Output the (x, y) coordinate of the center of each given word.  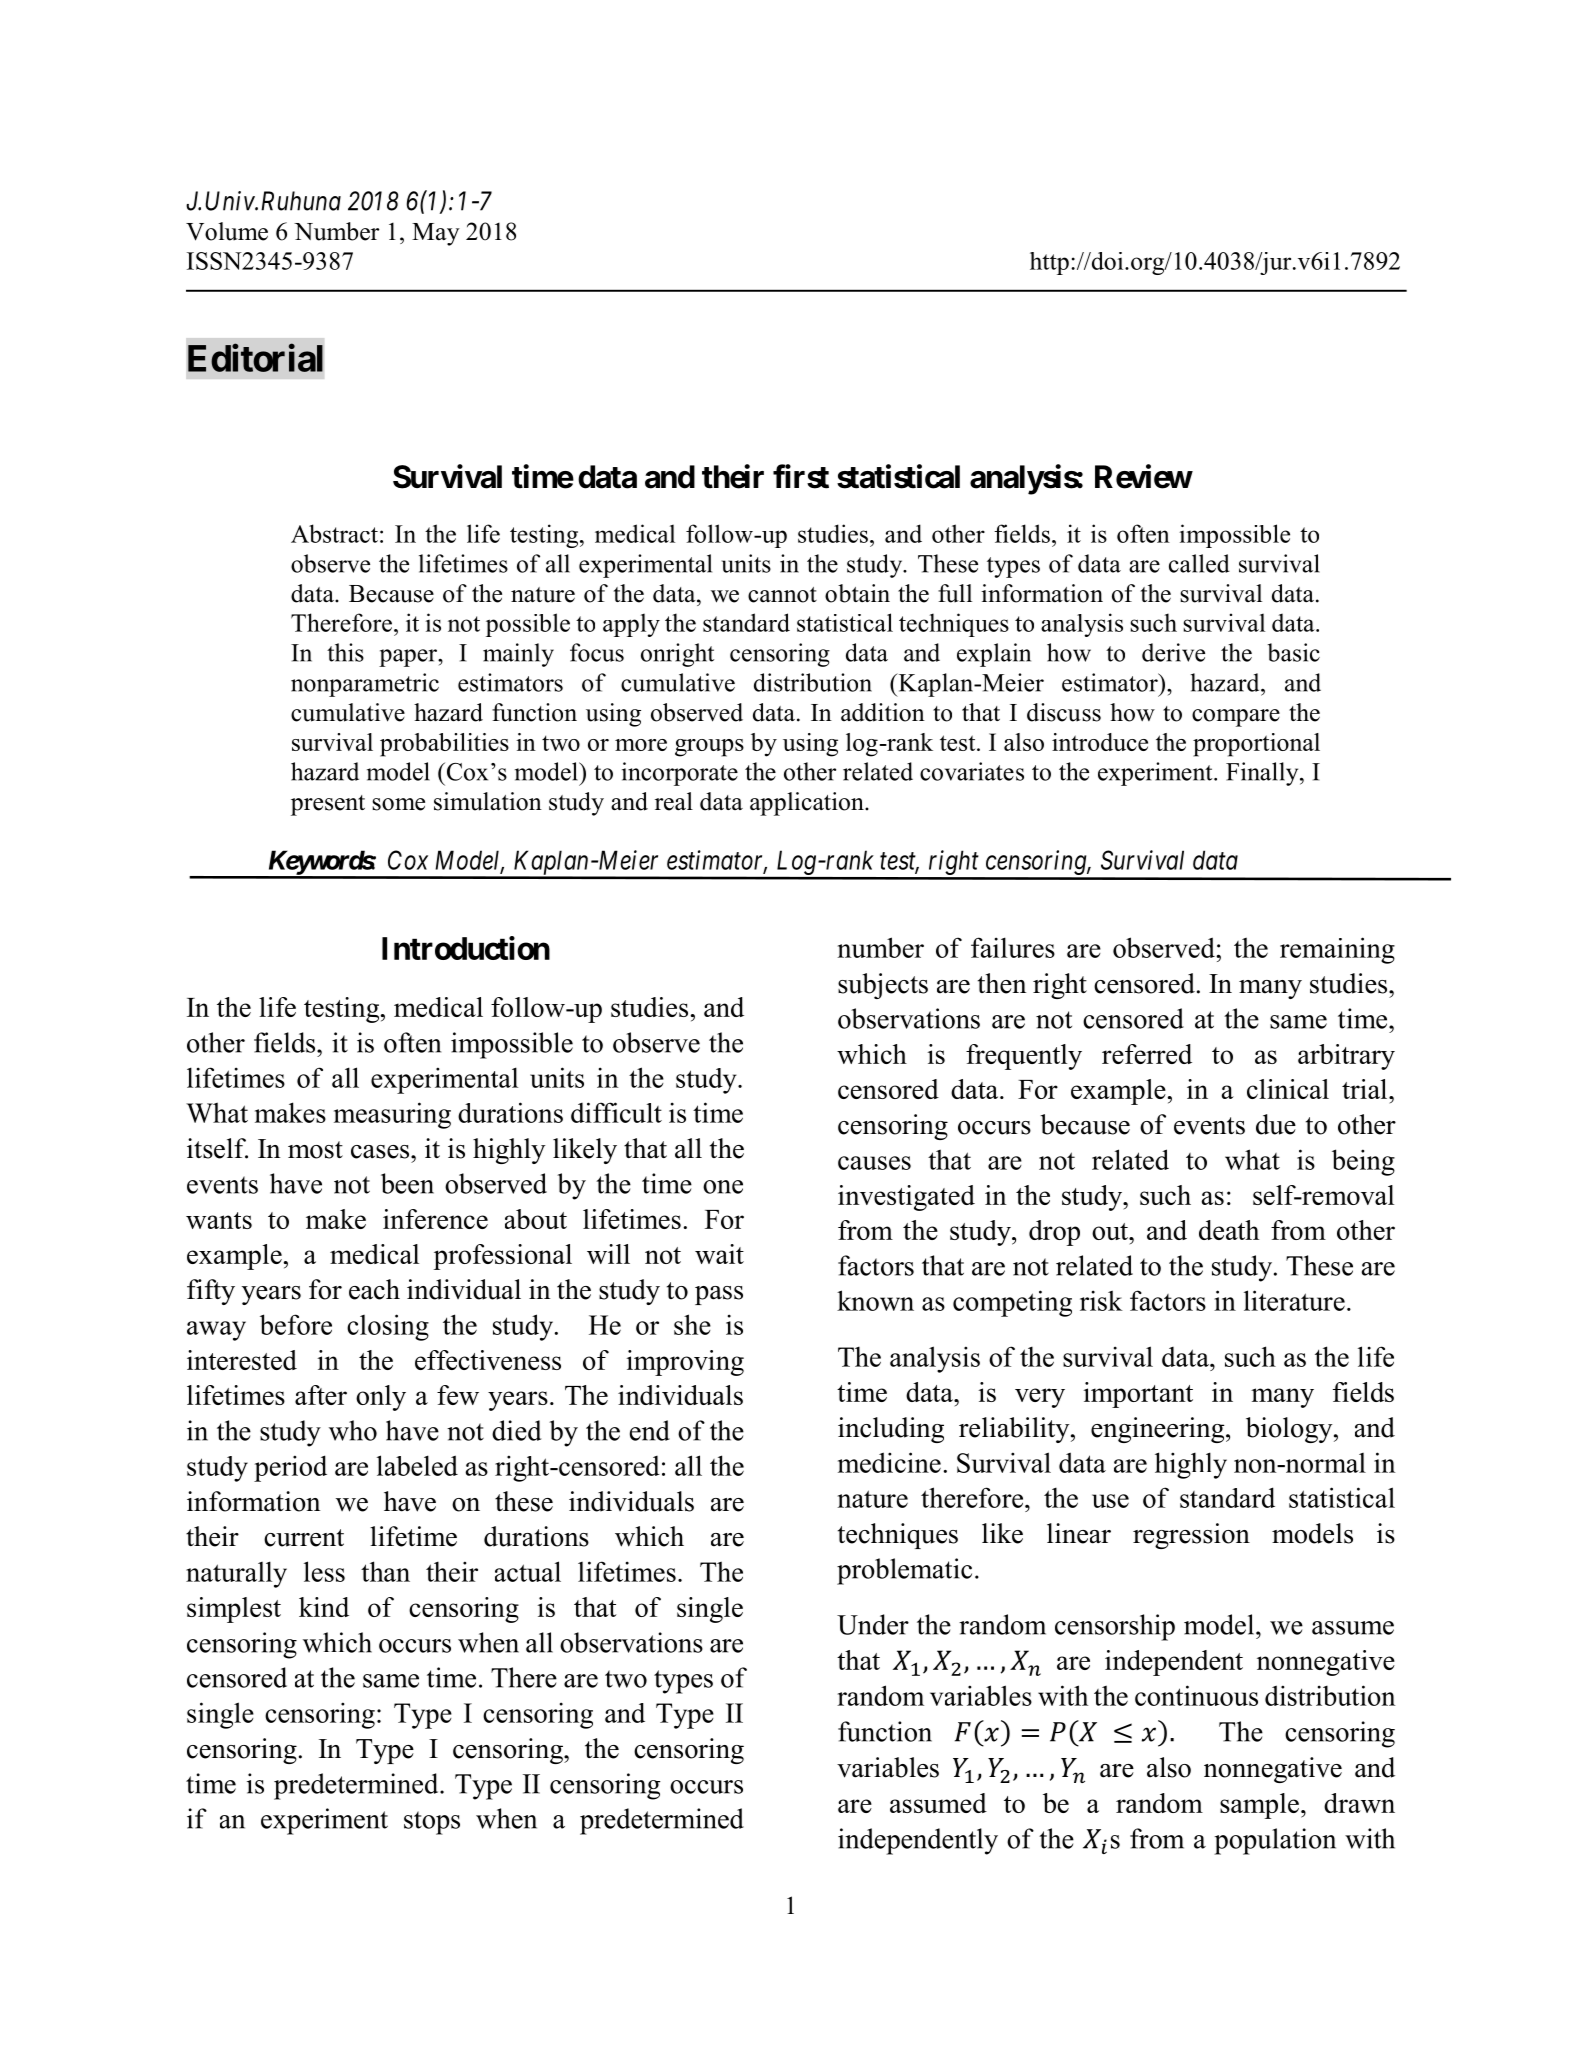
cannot (782, 595)
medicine (889, 1462)
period (290, 1468)
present (328, 805)
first (801, 476)
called (1199, 563)
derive (1173, 652)
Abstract (334, 533)
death (1229, 1230)
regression (1191, 1536)
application (808, 804)
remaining (1337, 950)
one (723, 1187)
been (407, 1183)
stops (432, 1823)
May (436, 234)
